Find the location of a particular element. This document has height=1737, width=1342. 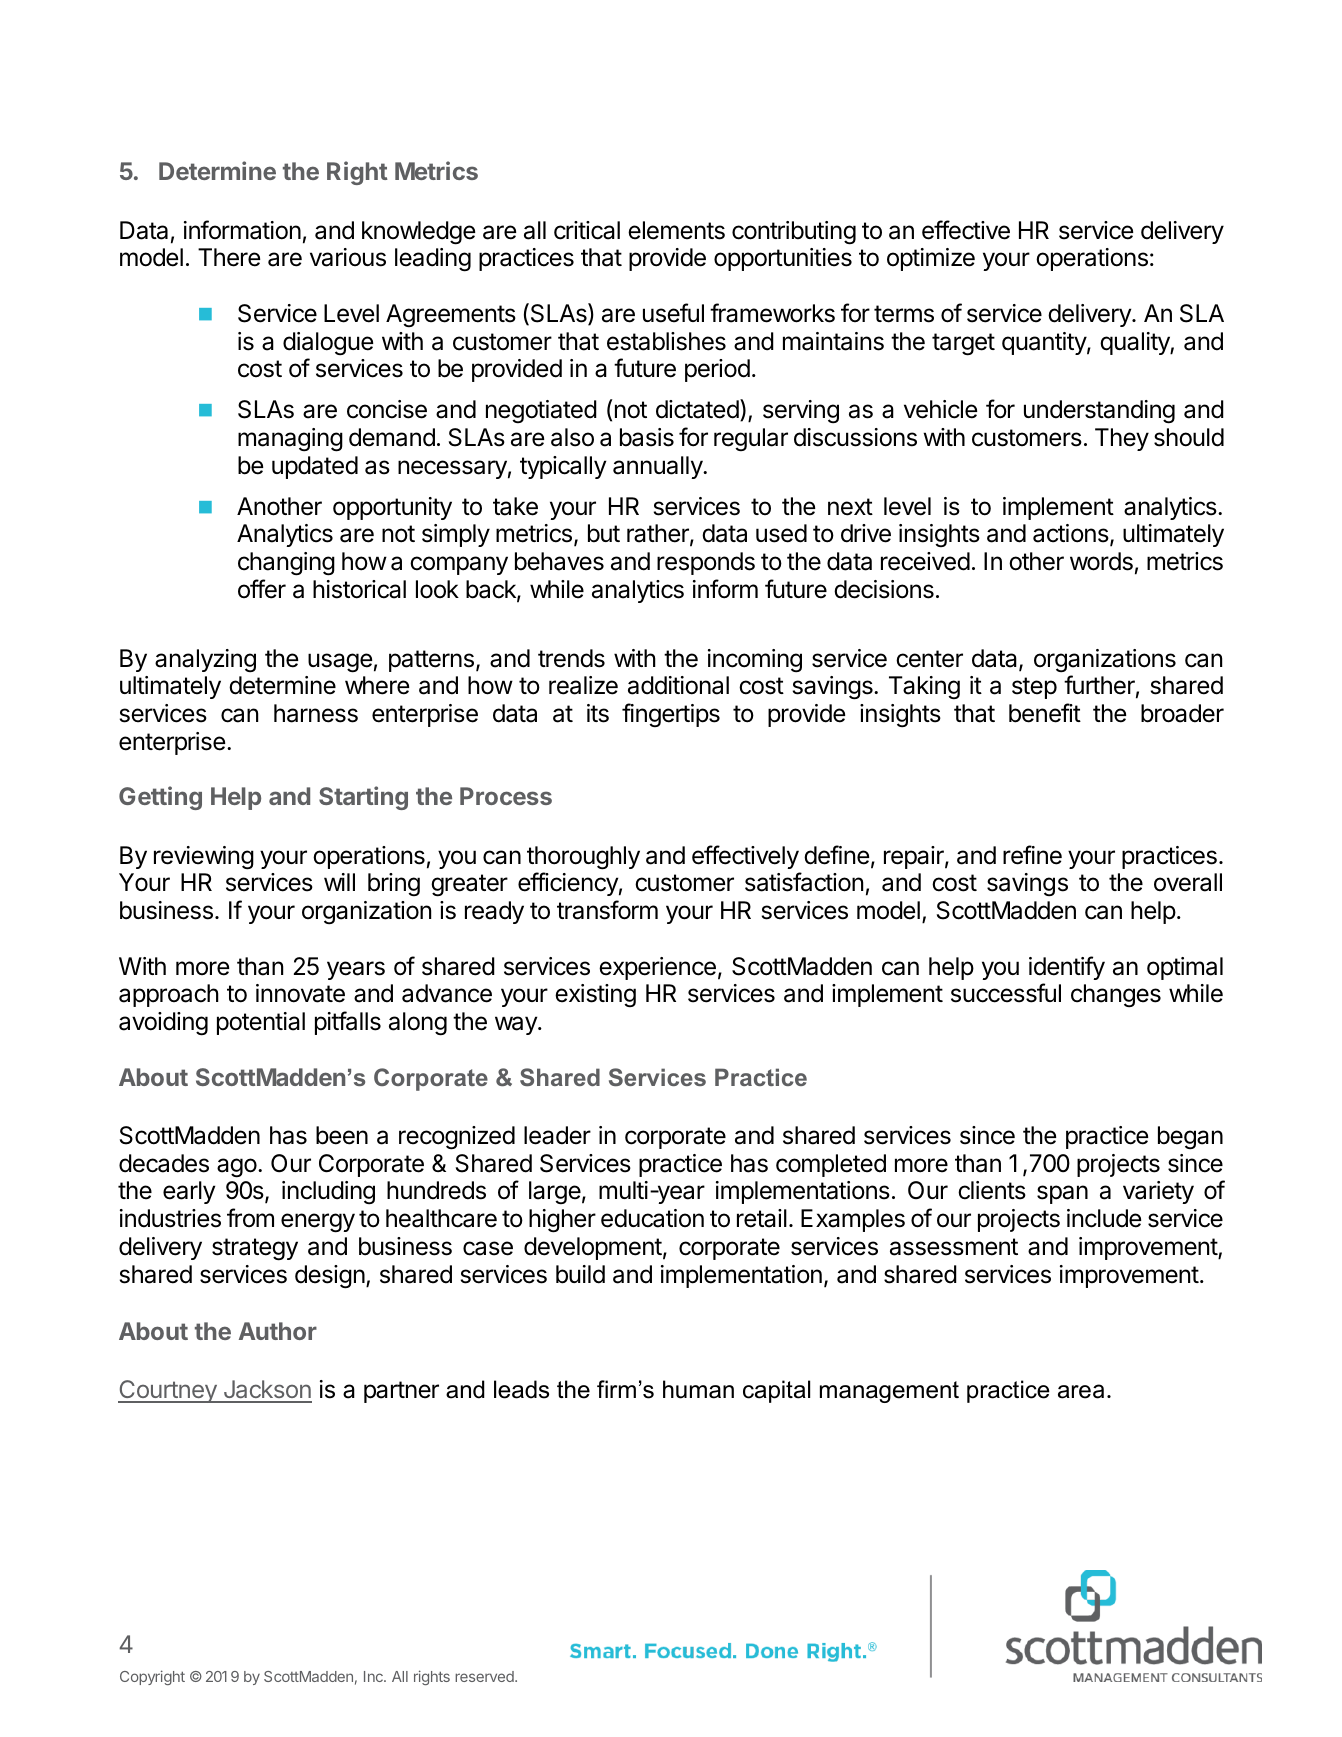

design is located at coordinates (330, 1277).
